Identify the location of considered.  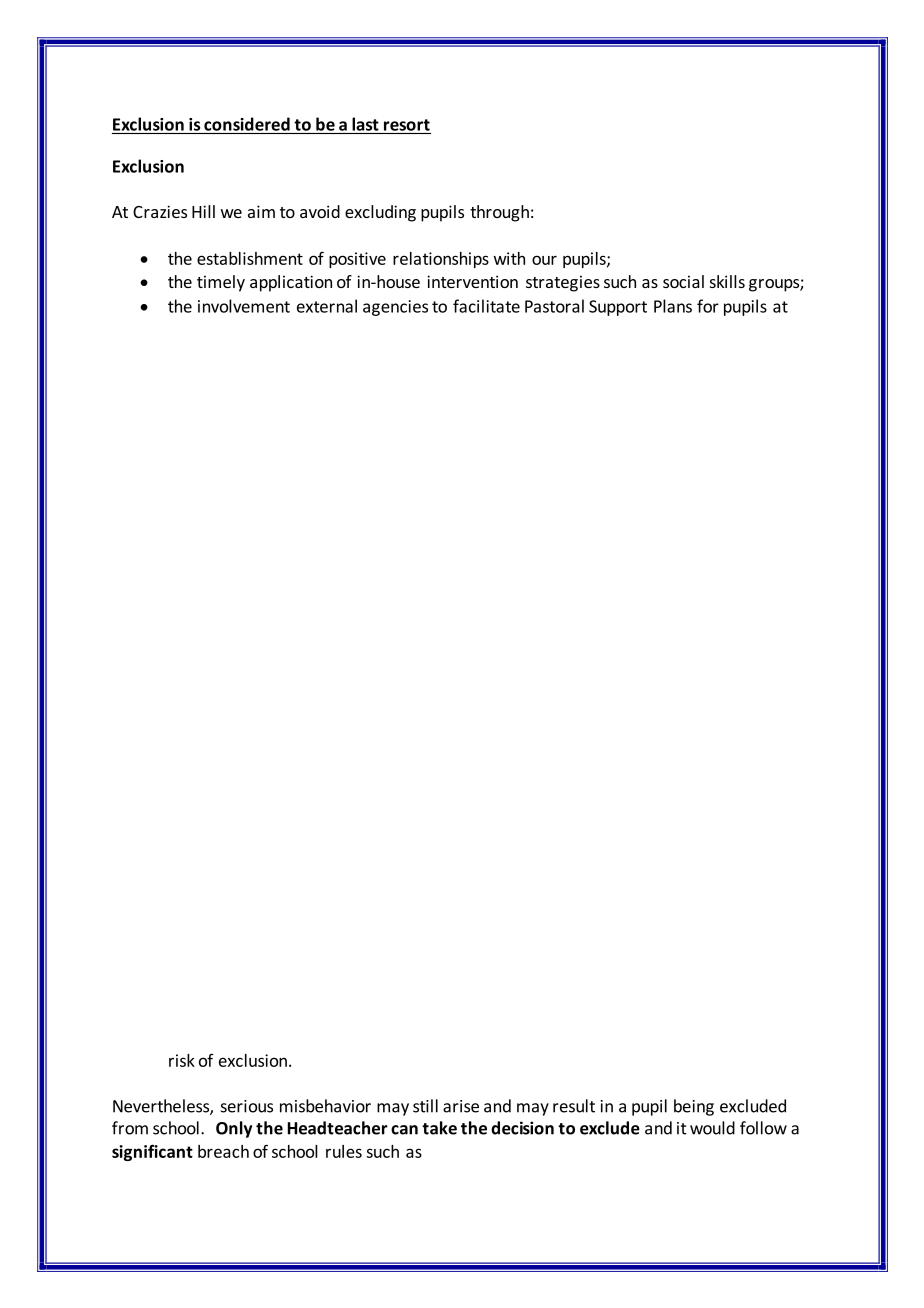
(247, 124).
